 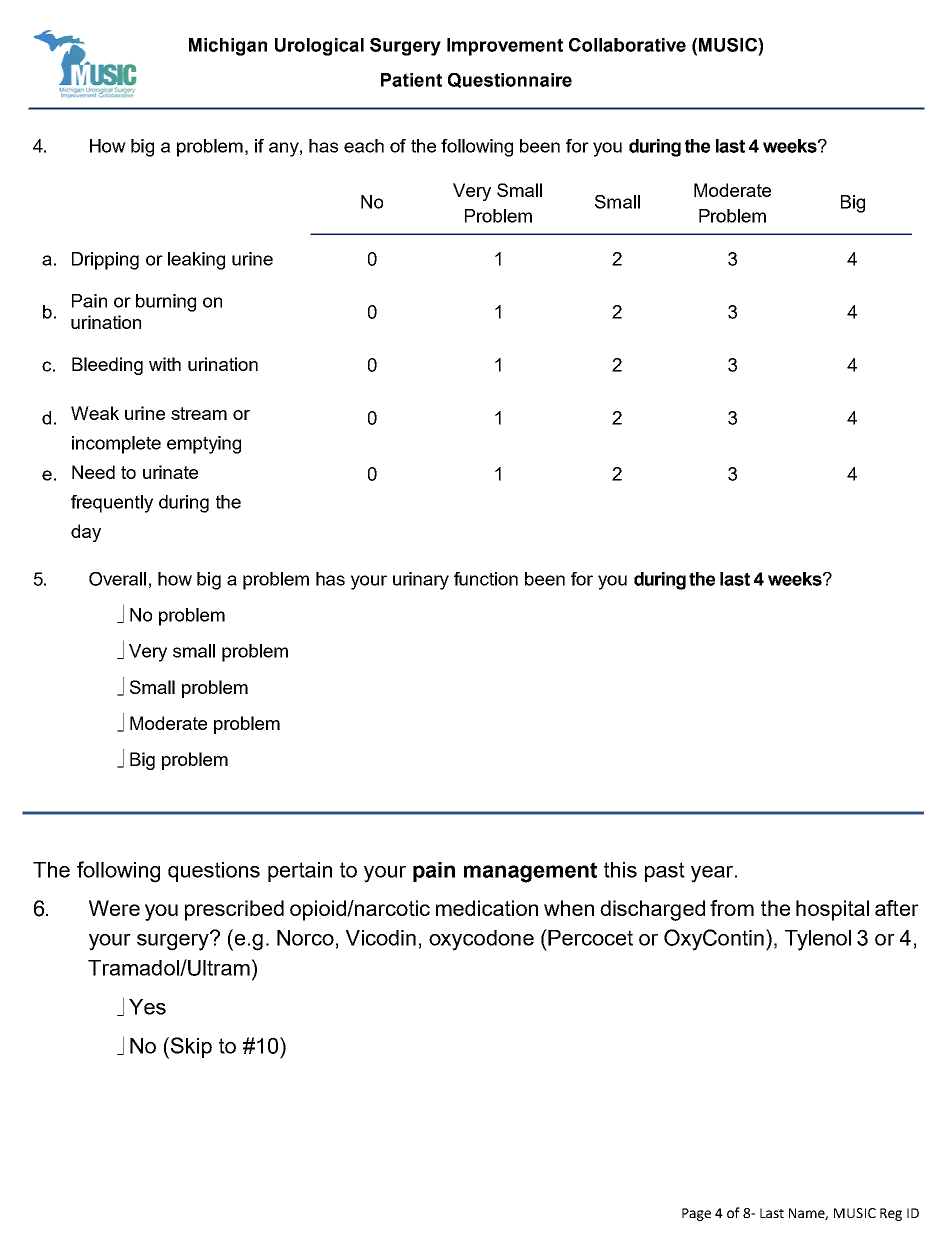 What do you see at coordinates (228, 47) in the document?
I see `Michigan` at bounding box center [228, 47].
